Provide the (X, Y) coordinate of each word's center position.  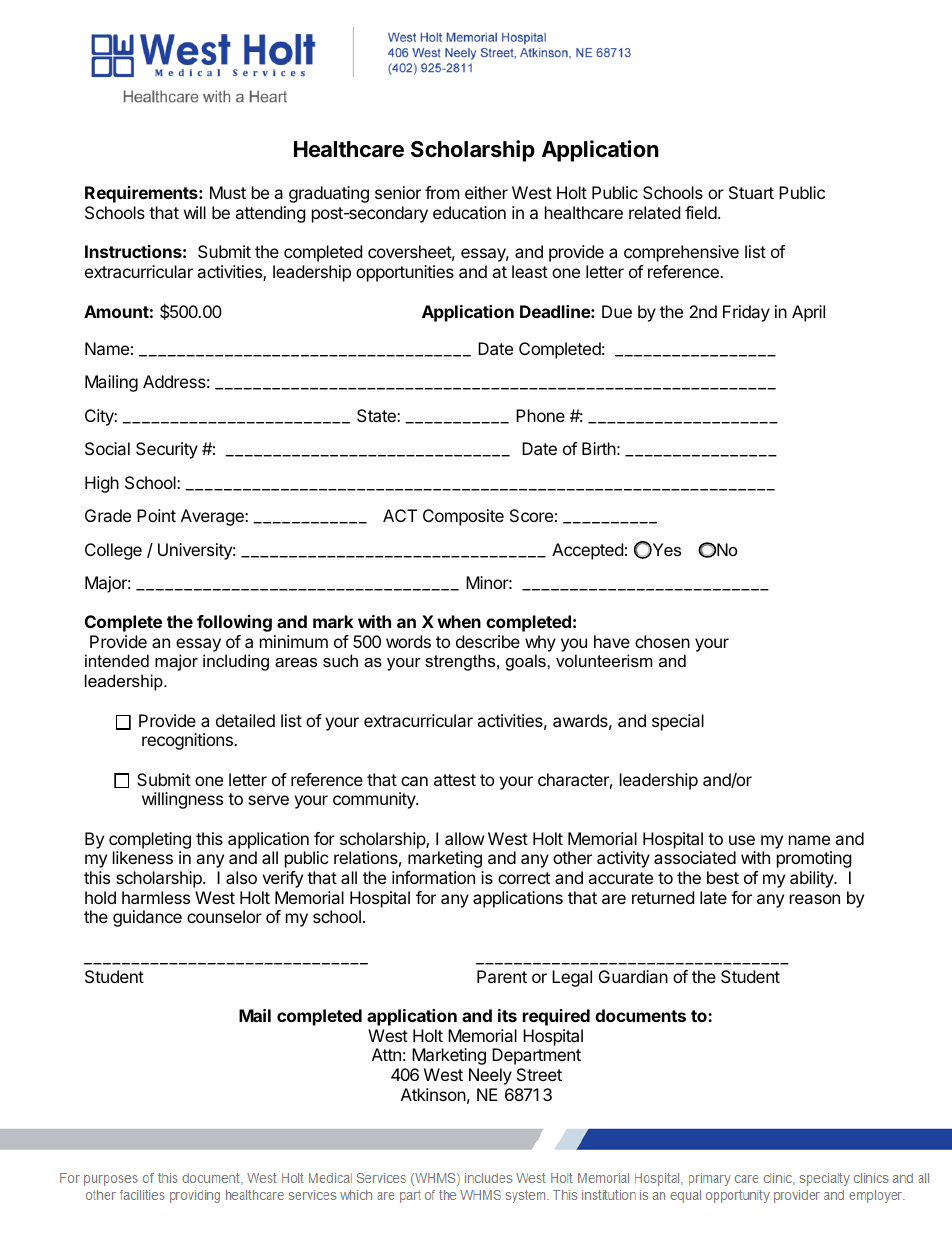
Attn (386, 1054)
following (234, 623)
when (459, 621)
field (701, 212)
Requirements (142, 194)
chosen (662, 641)
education (469, 212)
